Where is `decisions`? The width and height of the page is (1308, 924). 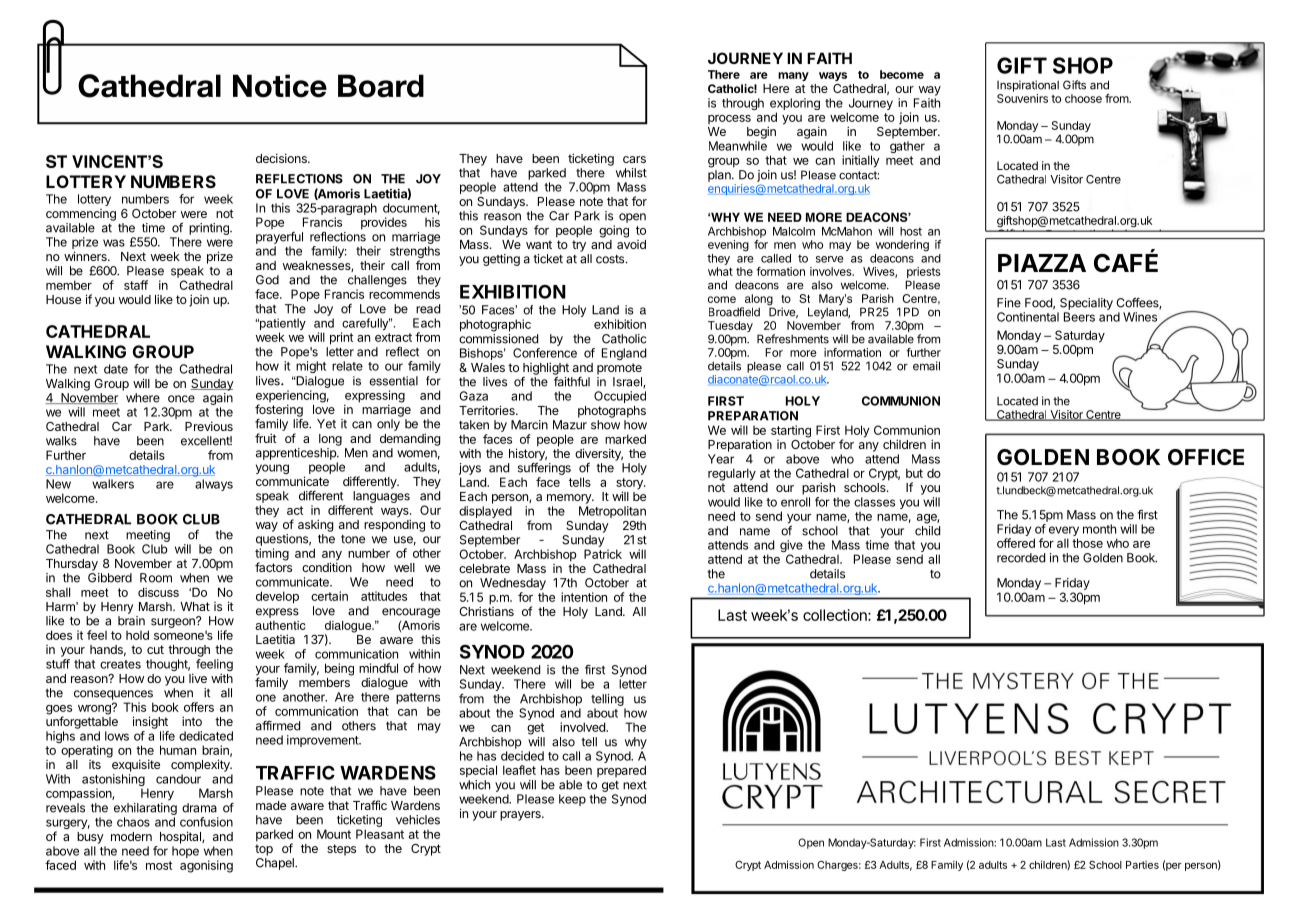 decisions is located at coordinates (282, 158).
